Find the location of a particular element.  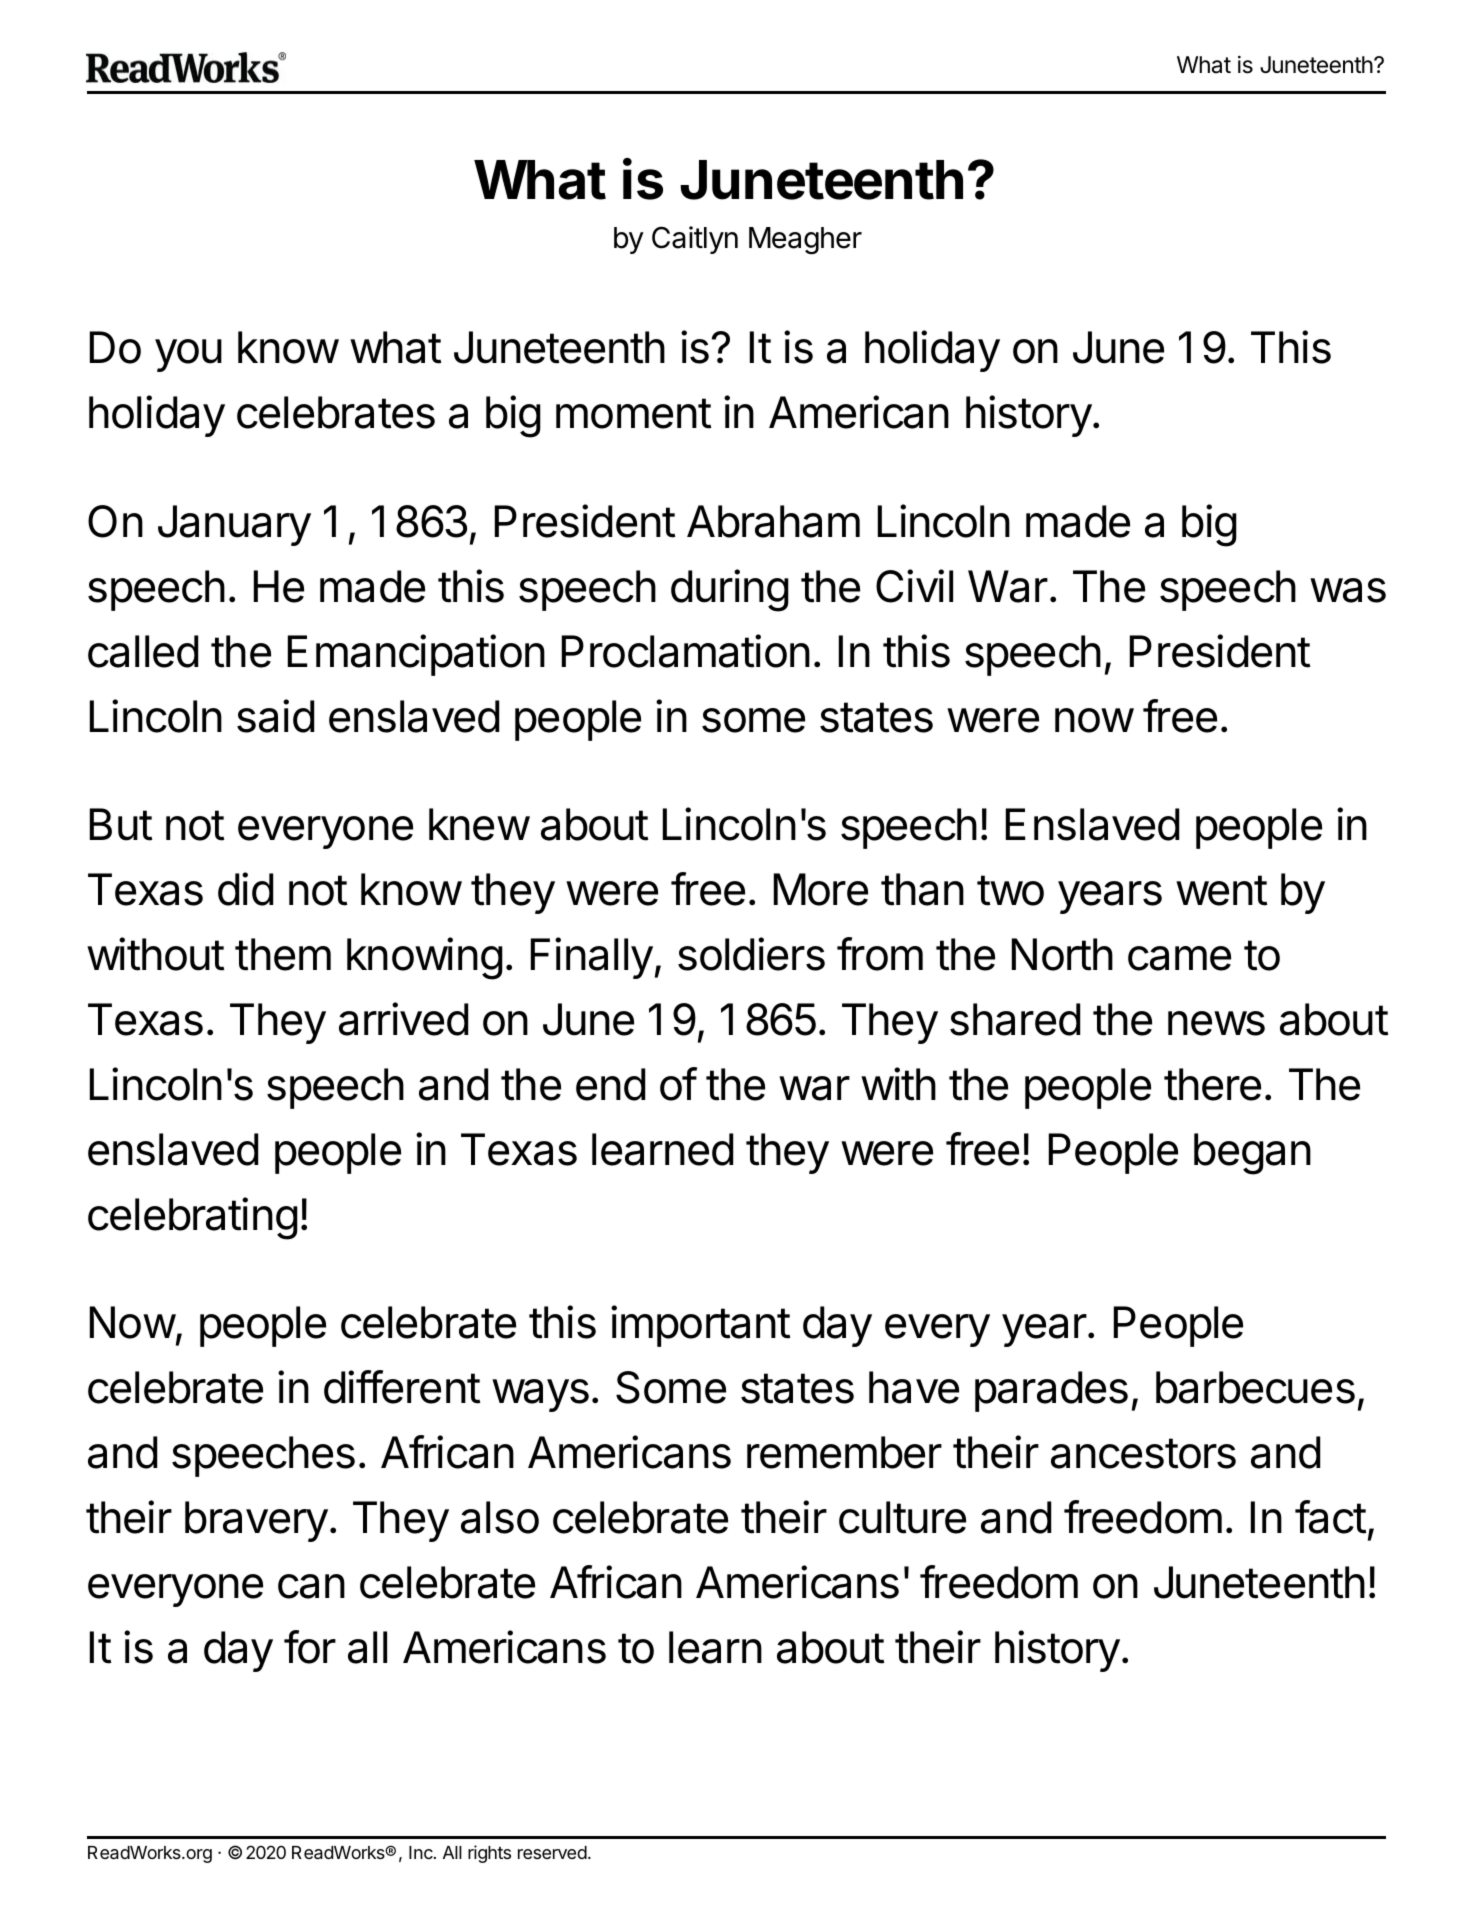

was is located at coordinates (1348, 590).
